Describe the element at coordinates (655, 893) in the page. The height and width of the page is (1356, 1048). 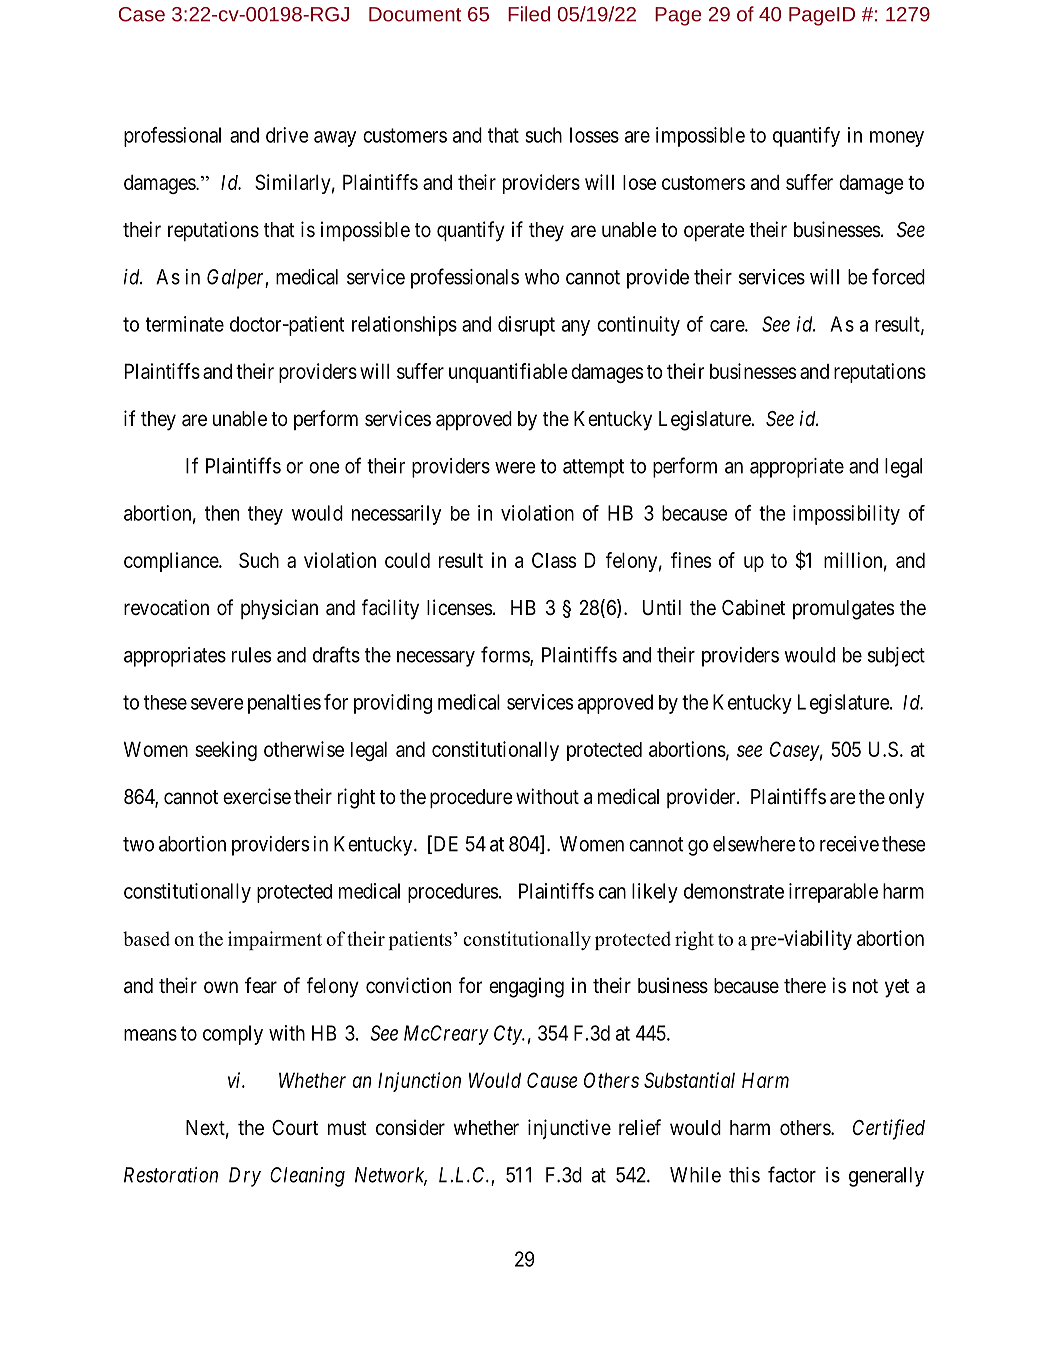
I see `likely` at that location.
